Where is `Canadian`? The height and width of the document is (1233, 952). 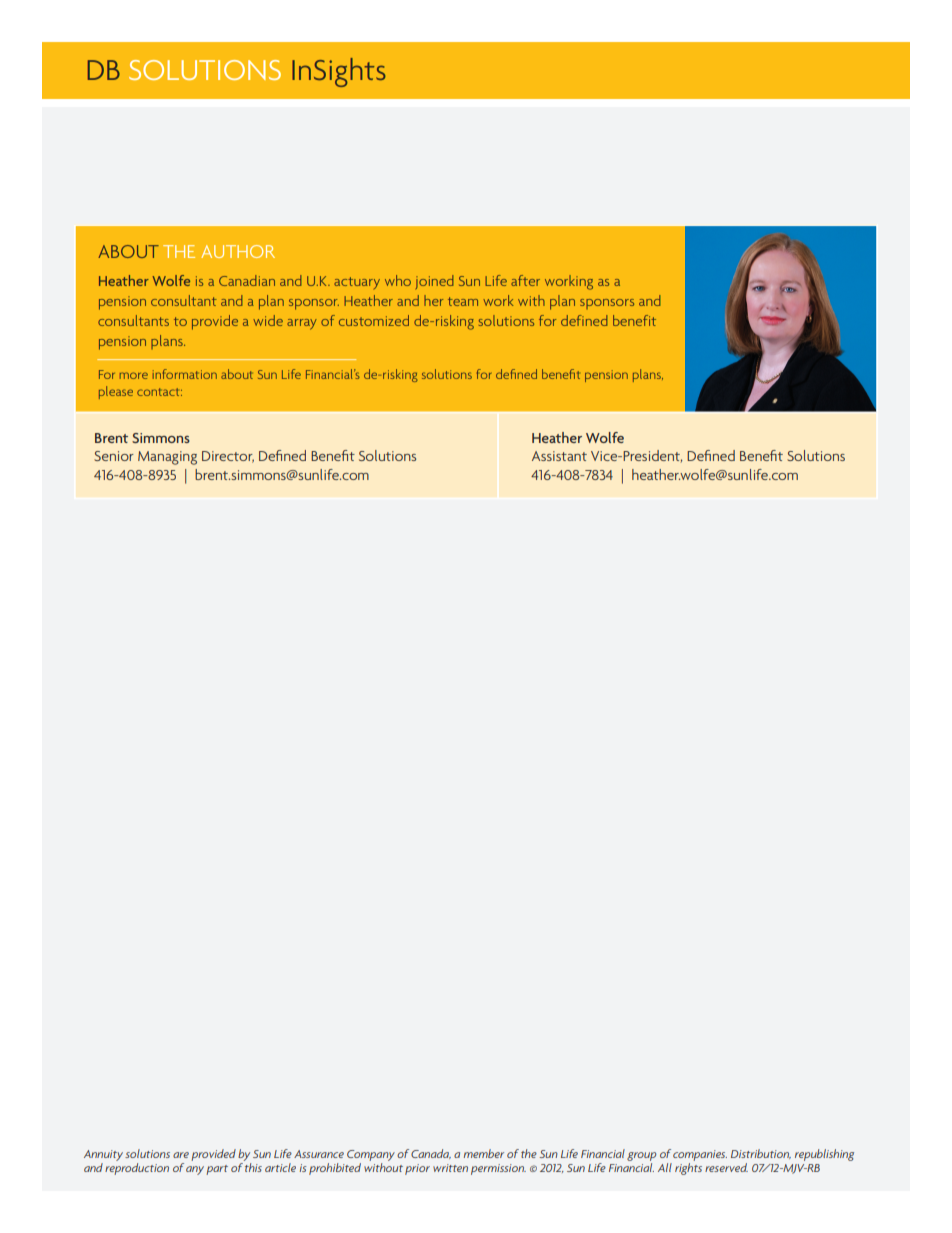 Canadian is located at coordinates (247, 280).
